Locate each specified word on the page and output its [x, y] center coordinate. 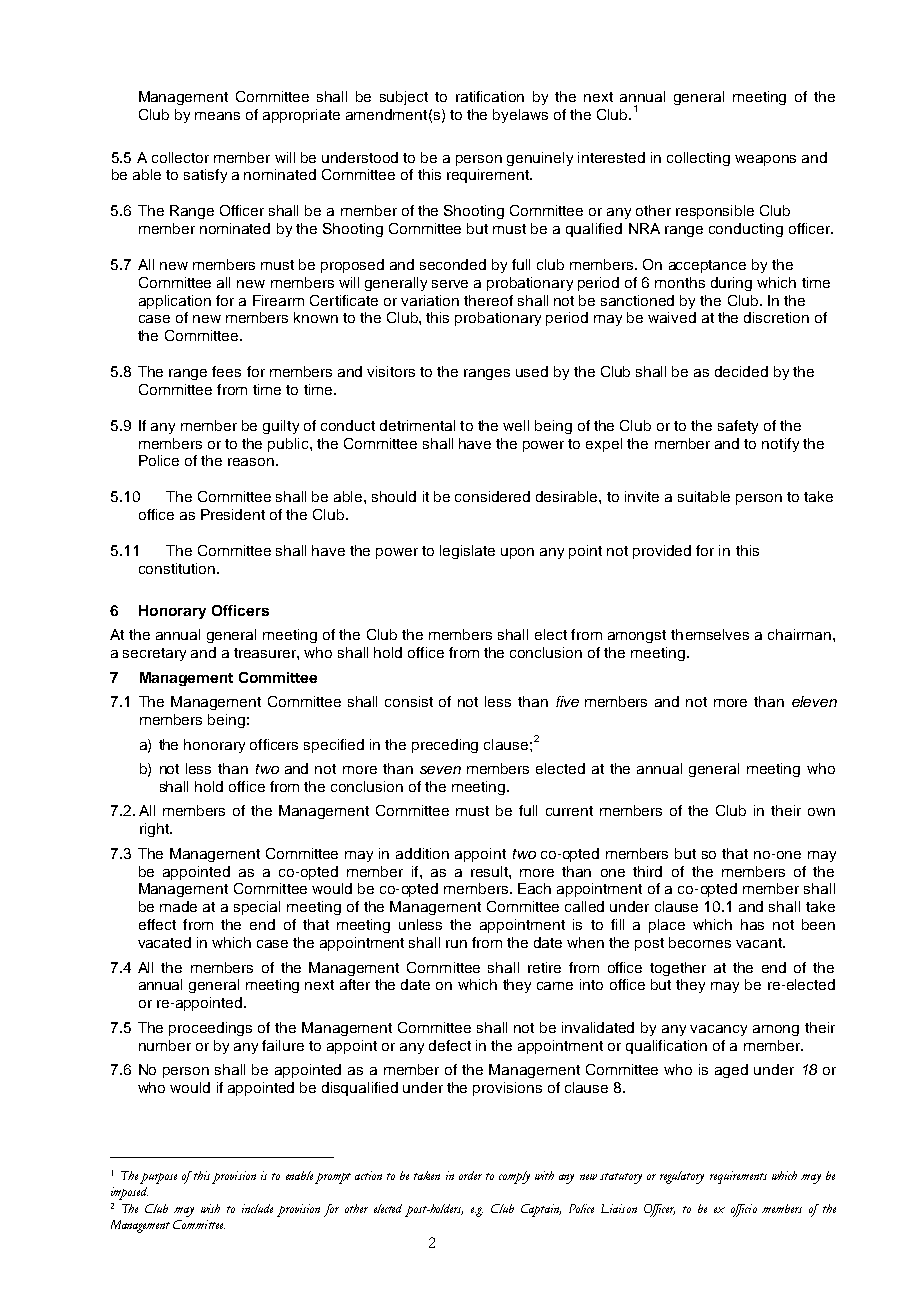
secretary [154, 654]
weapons [765, 160]
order [470, 1175]
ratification [490, 96]
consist [409, 701]
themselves [710, 634]
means [217, 116]
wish [210, 1208]
